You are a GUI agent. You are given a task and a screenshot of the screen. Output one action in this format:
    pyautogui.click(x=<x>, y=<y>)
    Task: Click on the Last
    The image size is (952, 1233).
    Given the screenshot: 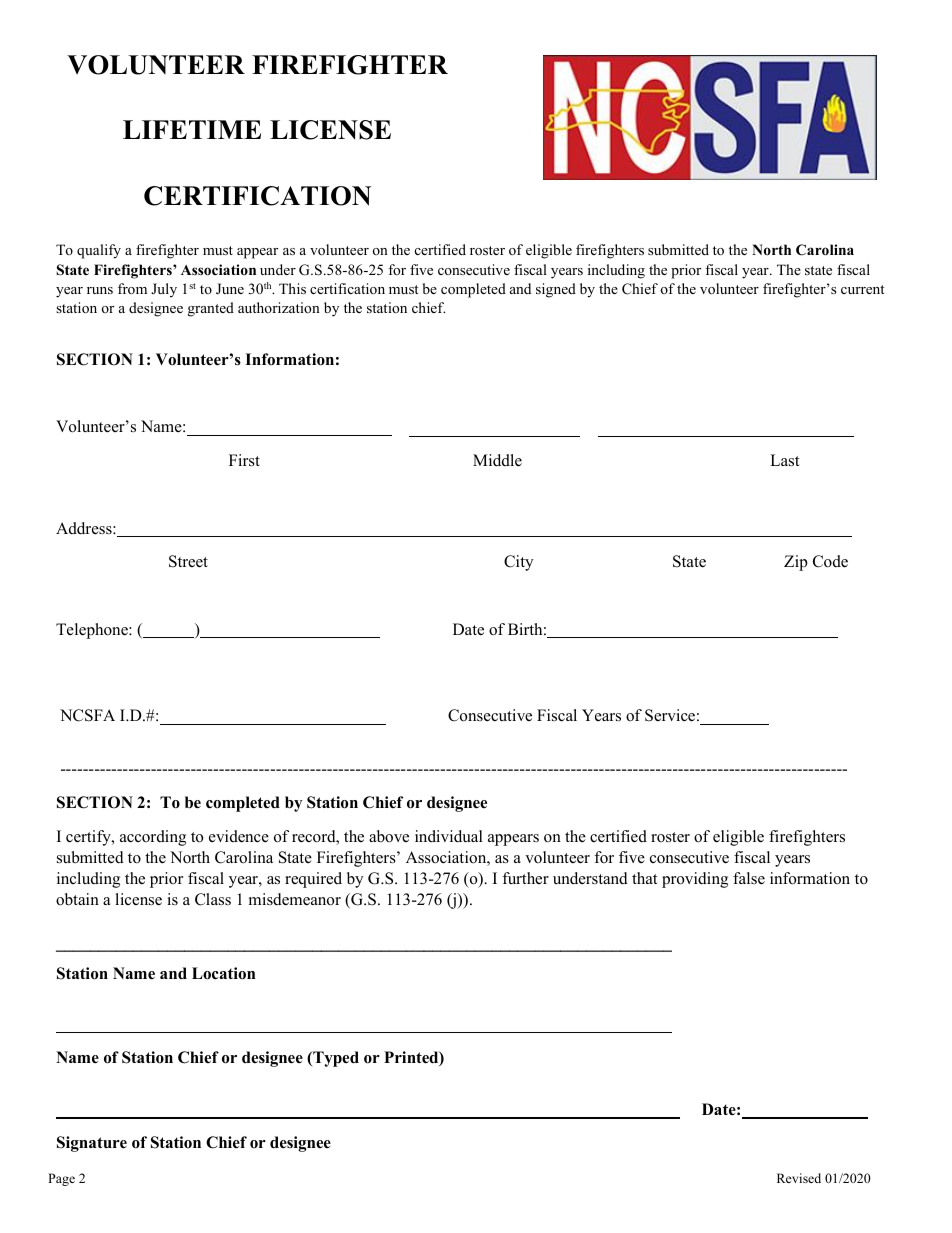 What is the action you would take?
    pyautogui.click(x=784, y=460)
